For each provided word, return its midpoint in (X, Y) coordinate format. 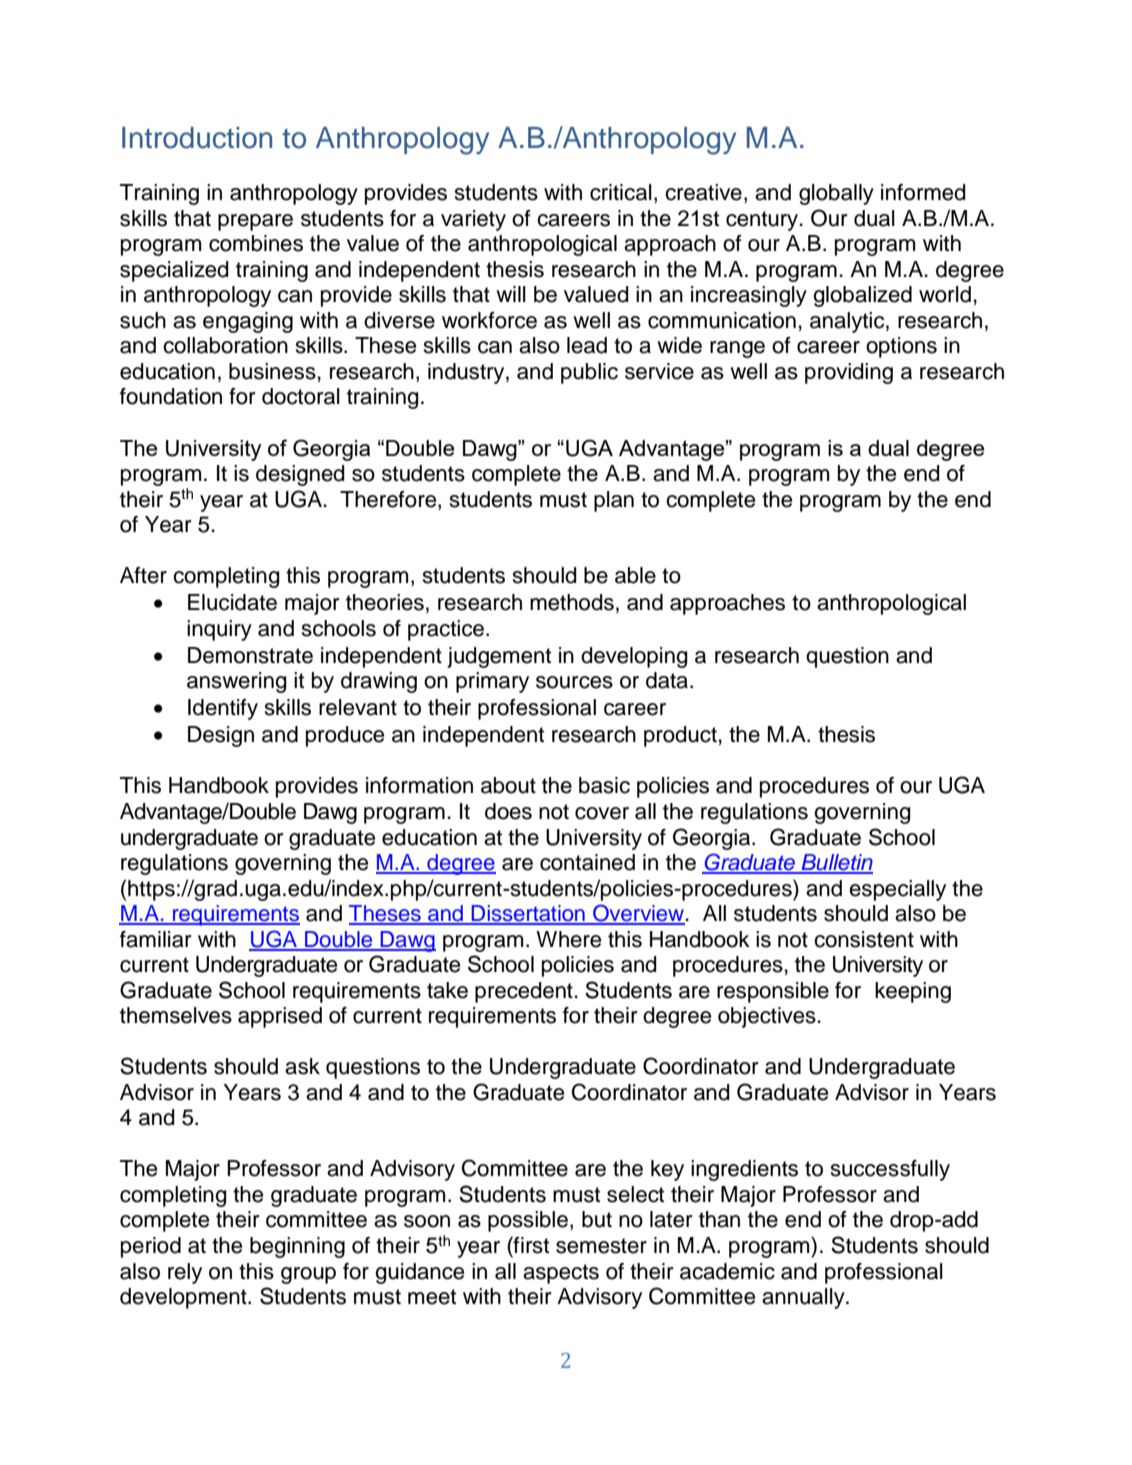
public (589, 373)
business (272, 371)
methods (572, 602)
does (508, 811)
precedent (525, 992)
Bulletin (836, 863)
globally (836, 194)
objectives (768, 1017)
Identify (223, 709)
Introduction (197, 138)
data (668, 680)
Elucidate (232, 602)
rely (185, 1273)
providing (849, 373)
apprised (280, 1017)
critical (621, 192)
